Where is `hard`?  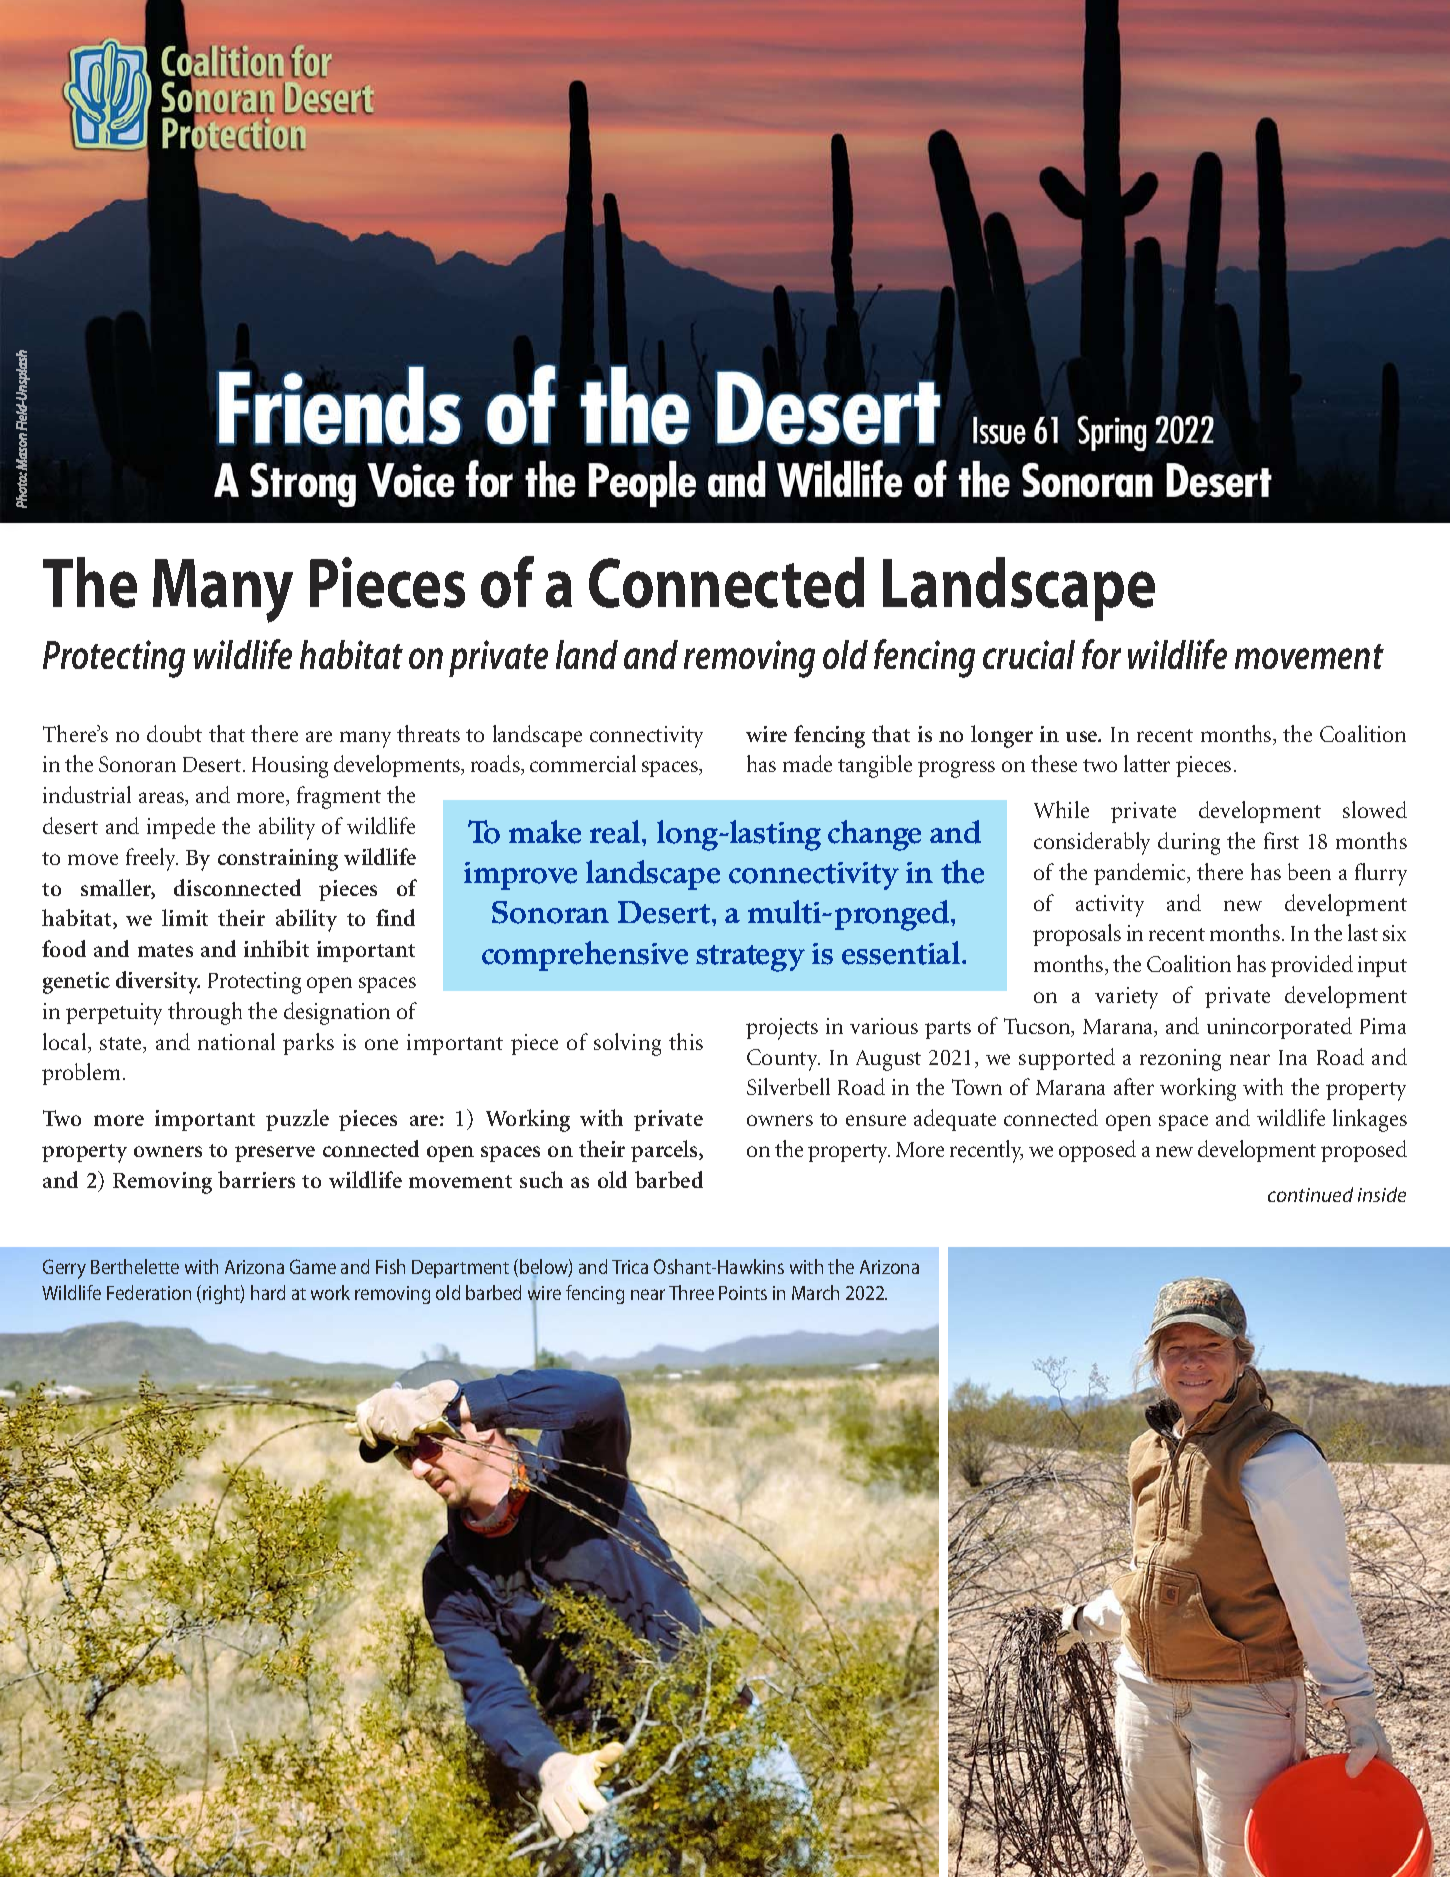 hard is located at coordinates (268, 1292).
